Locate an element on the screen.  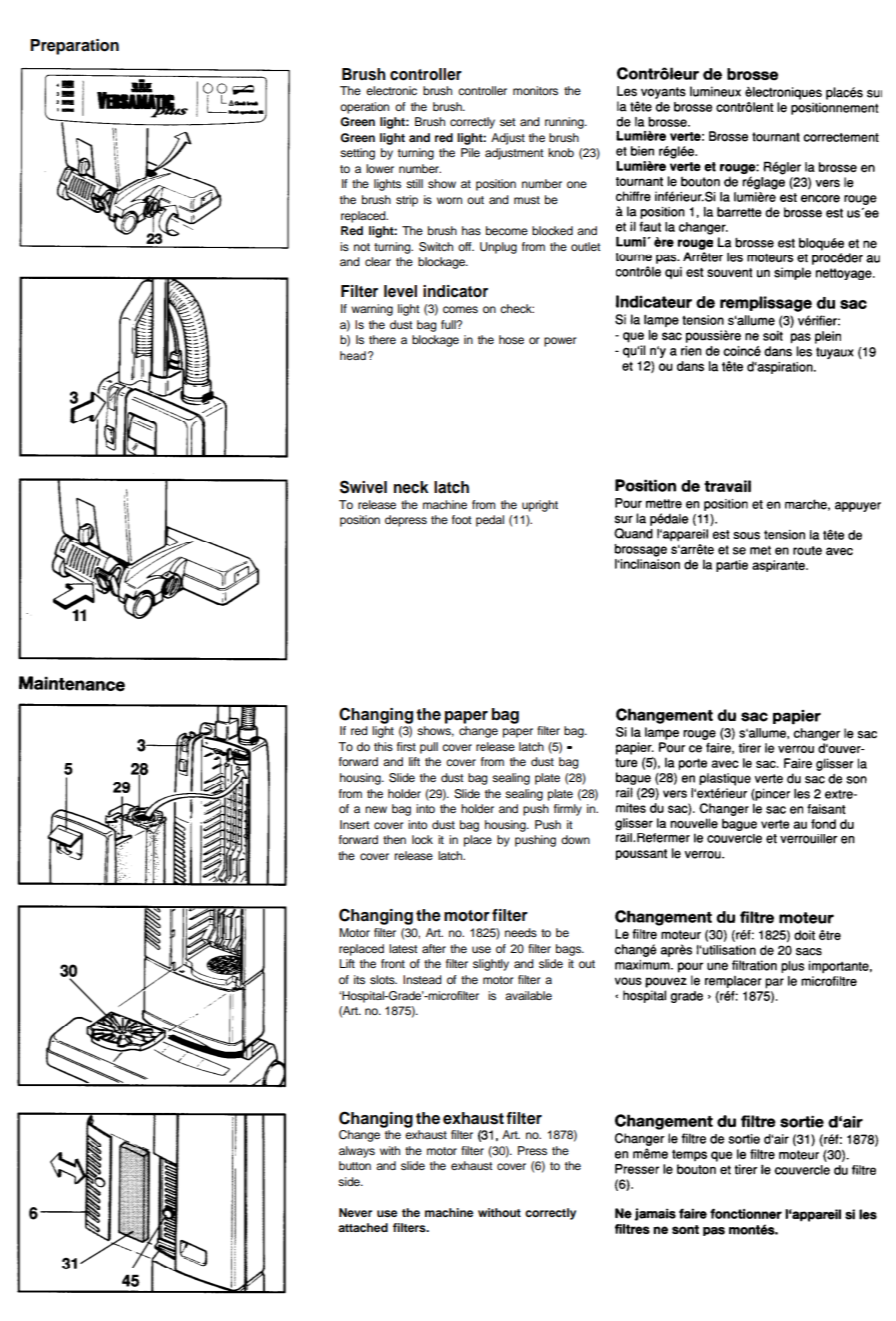
operation is located at coordinates (364, 108).
